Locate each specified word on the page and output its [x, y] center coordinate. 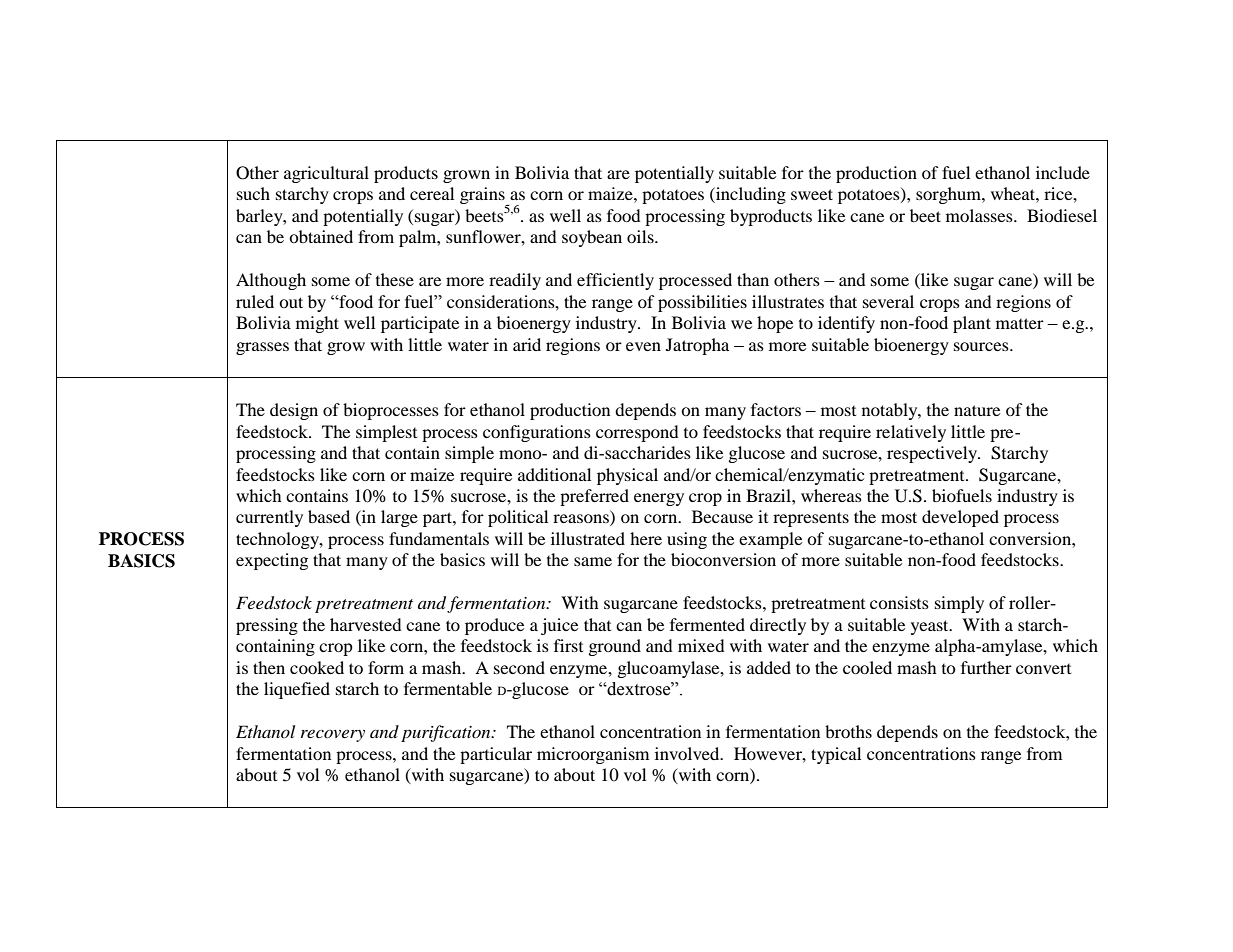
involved [688, 753]
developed [960, 518]
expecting [272, 561]
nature [977, 410]
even [643, 346]
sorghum [949, 195]
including [750, 195]
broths [848, 731]
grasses [262, 348]
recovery [333, 735]
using [687, 540]
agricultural [326, 174]
